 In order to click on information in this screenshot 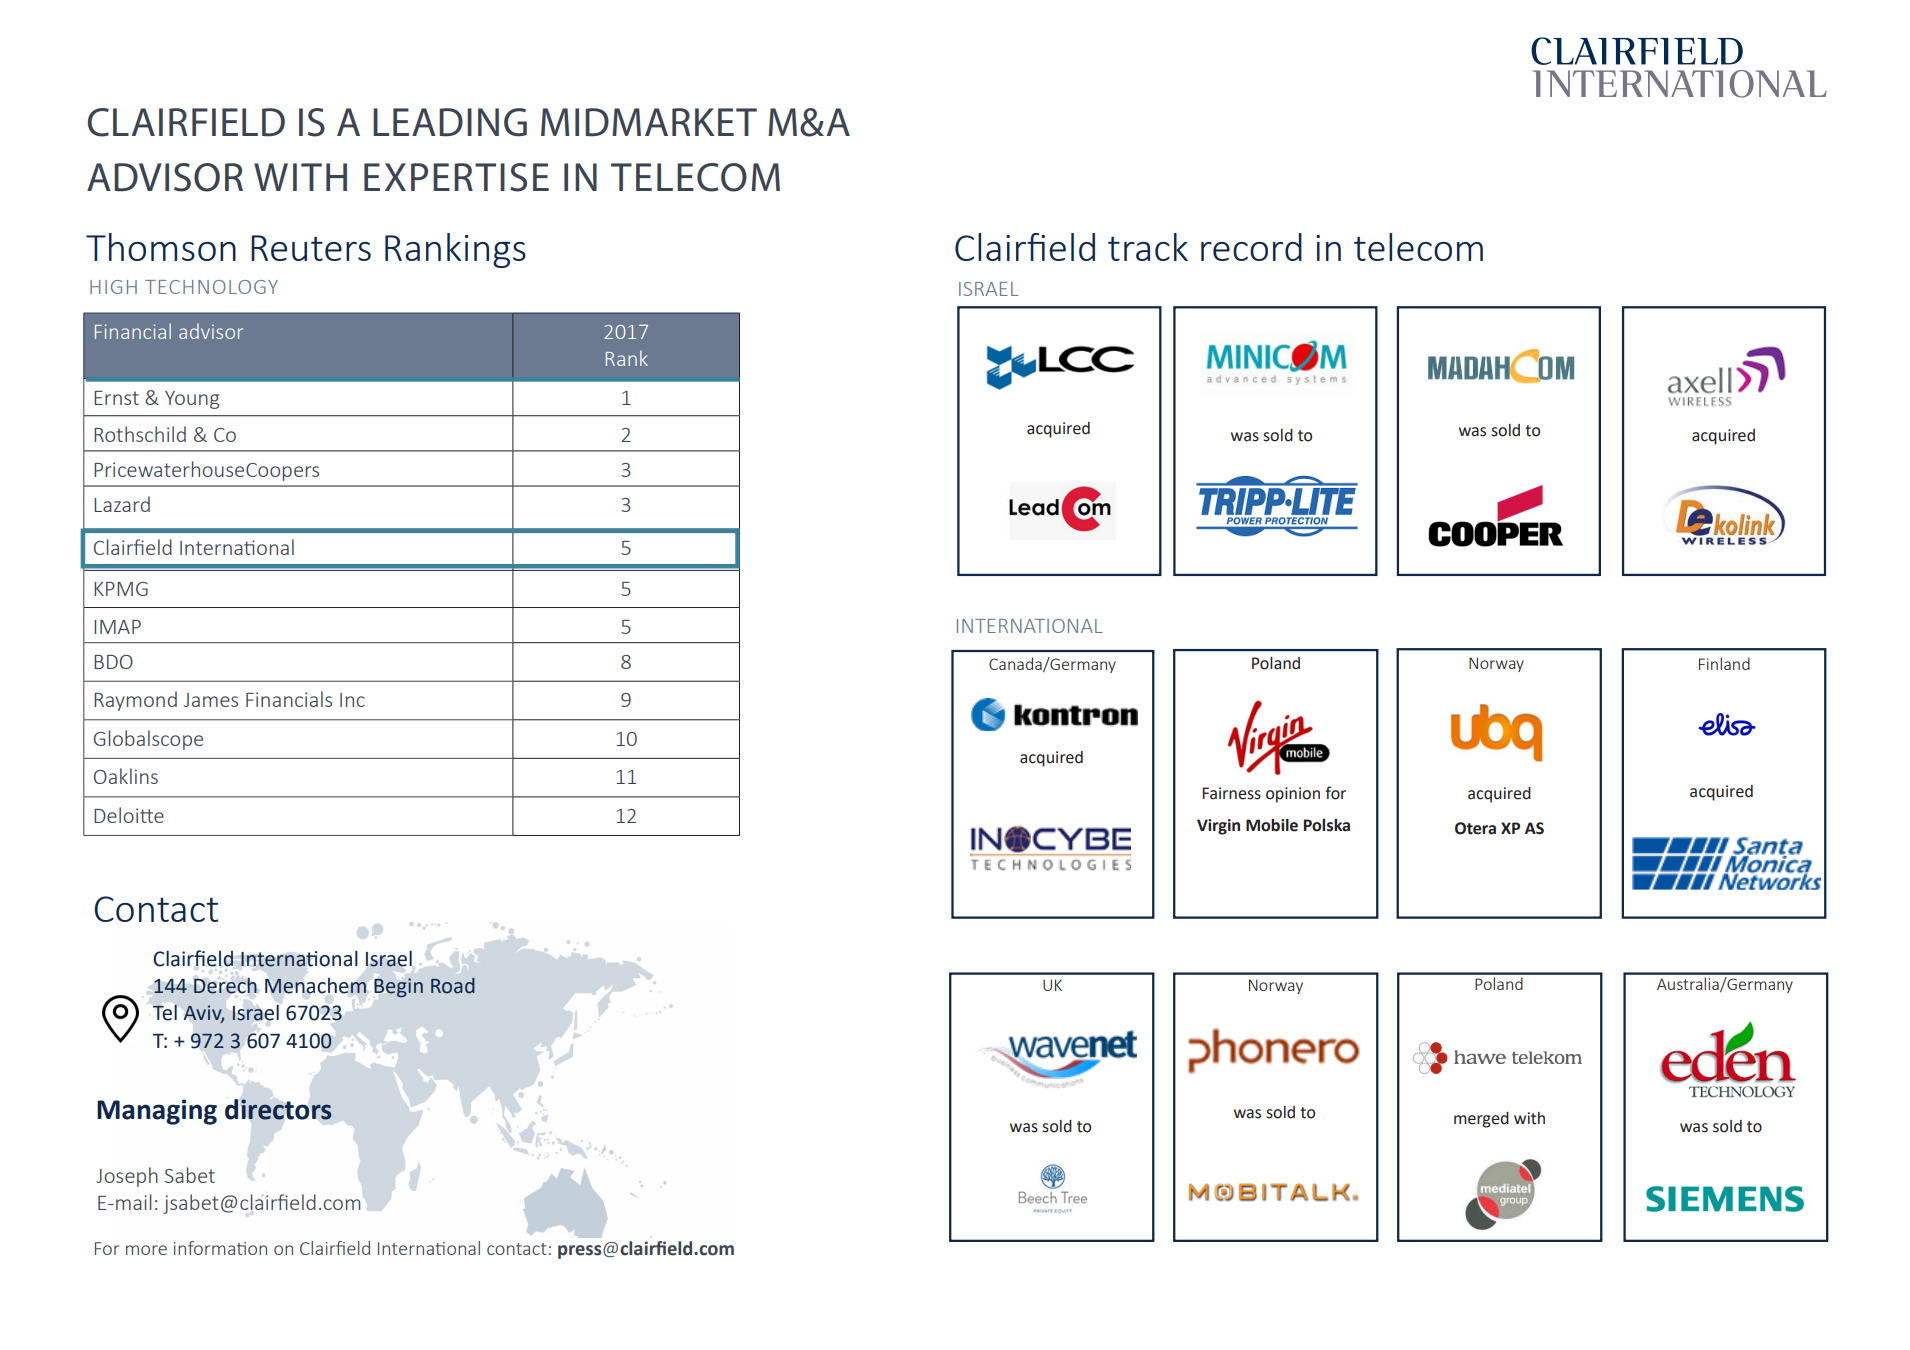, I will do `click(220, 1248)`.
